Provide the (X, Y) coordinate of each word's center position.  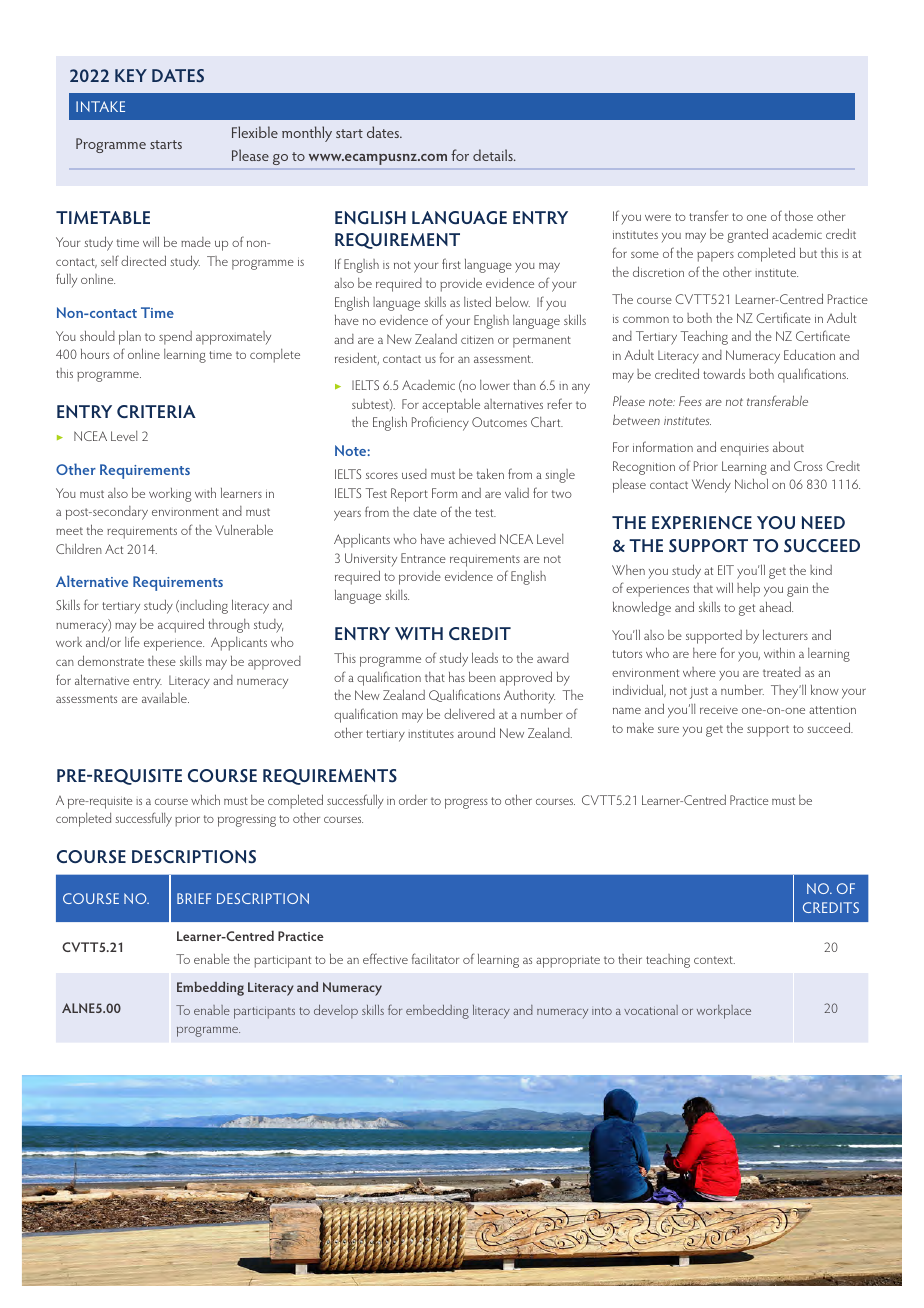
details (494, 155)
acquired (181, 626)
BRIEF (194, 898)
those (799, 215)
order (413, 800)
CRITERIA (156, 411)
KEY (131, 75)
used (414, 474)
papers (715, 257)
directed (143, 261)
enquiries (744, 449)
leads (485, 657)
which (205, 799)
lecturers (785, 634)
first (451, 263)
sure (668, 730)
